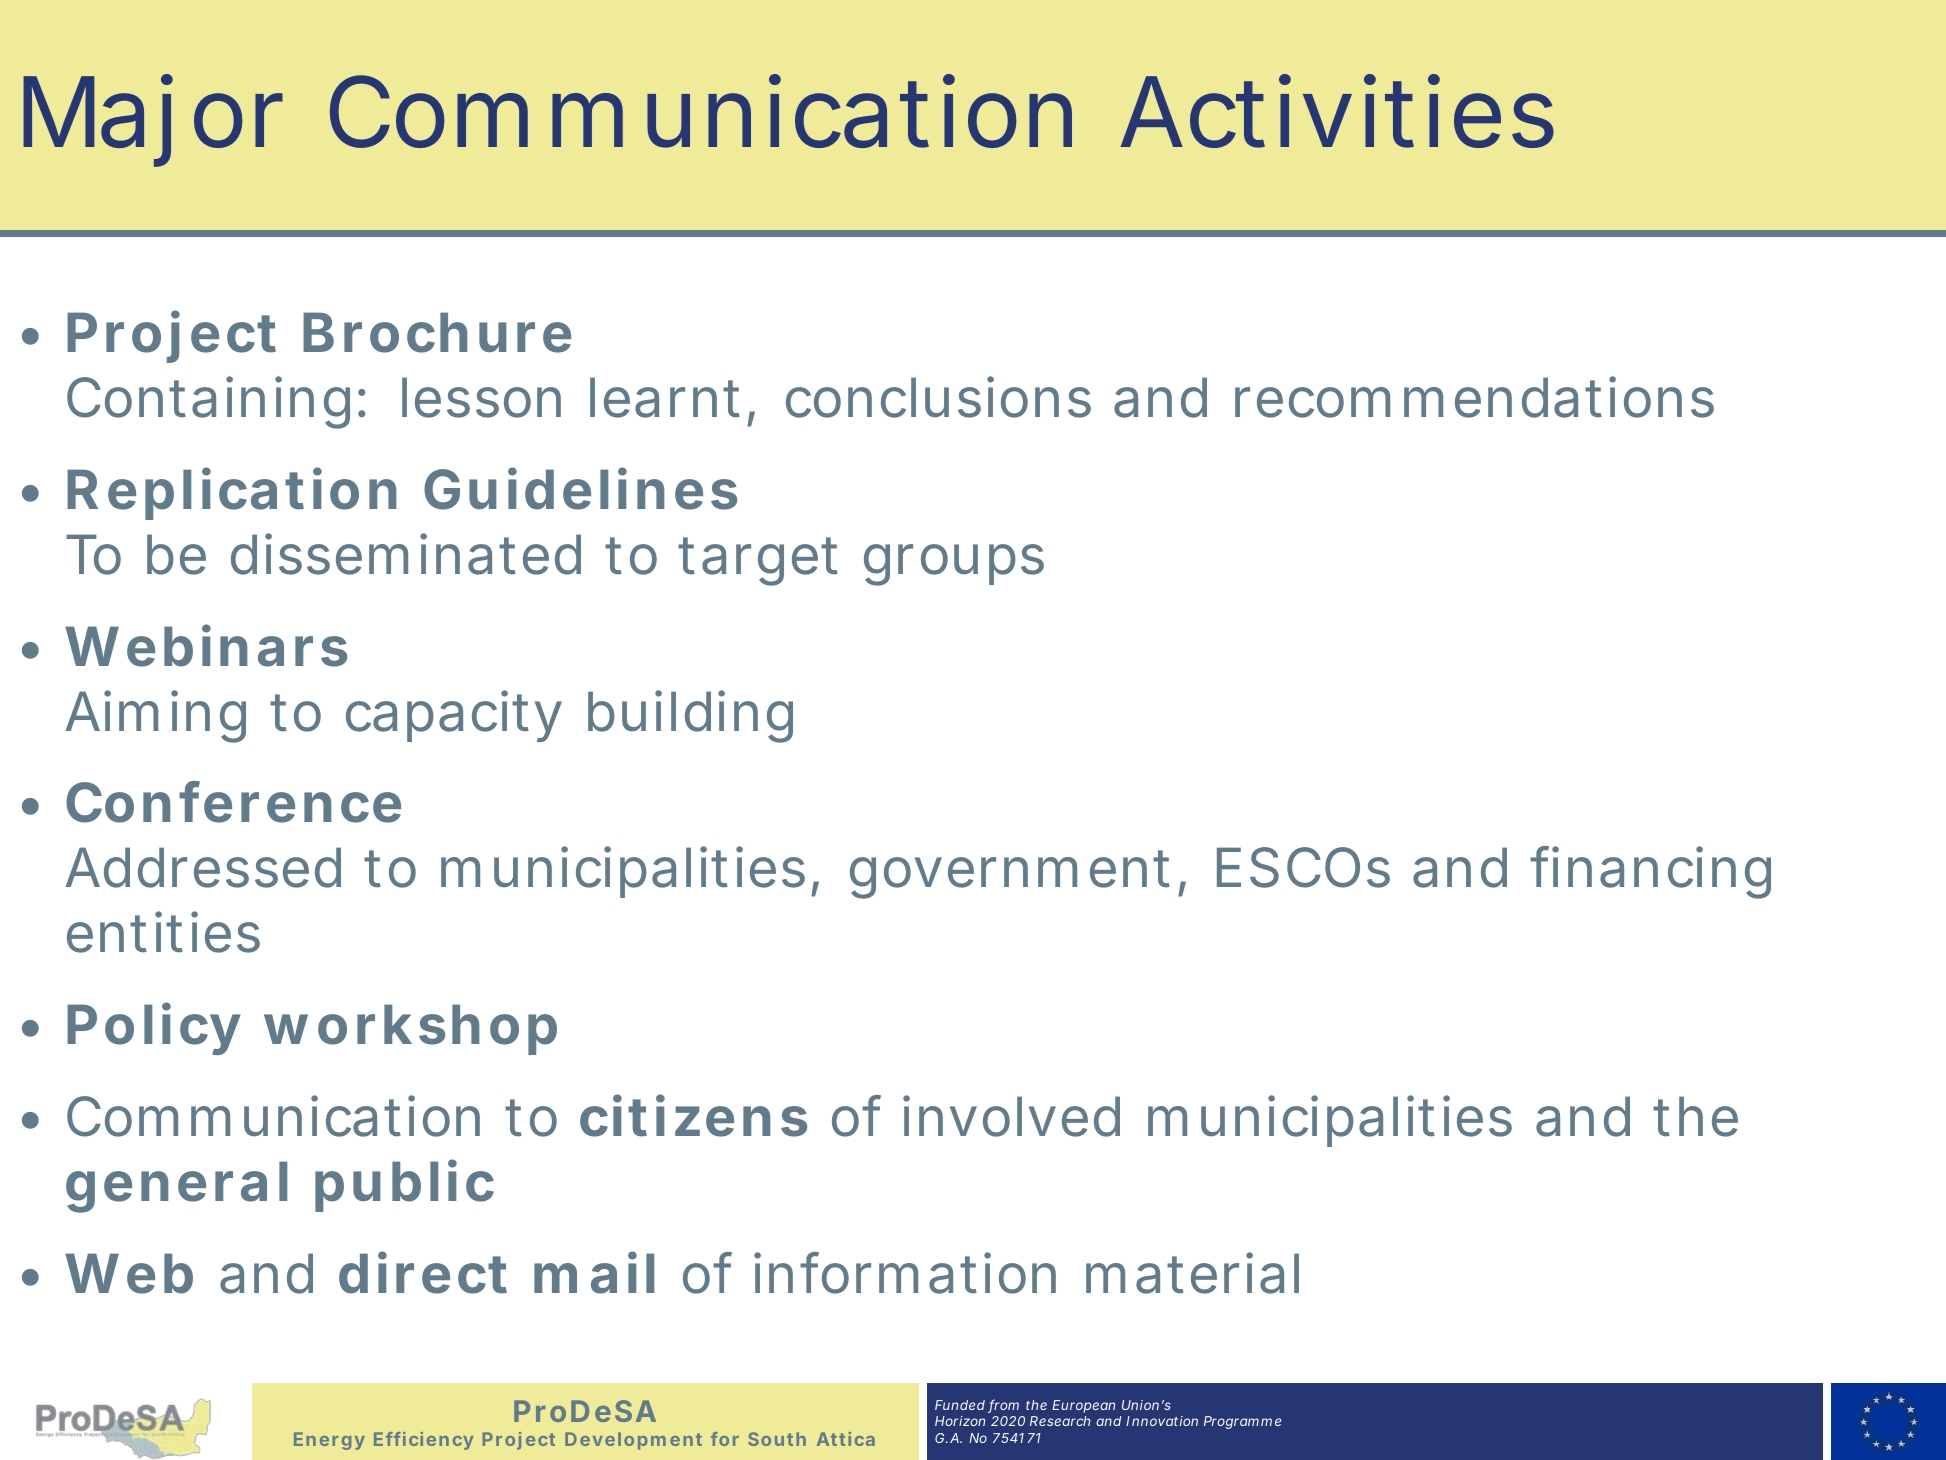 The height and width of the image is (1460, 1946). What do you see at coordinates (208, 402) in the image?
I see `Containing` at bounding box center [208, 402].
